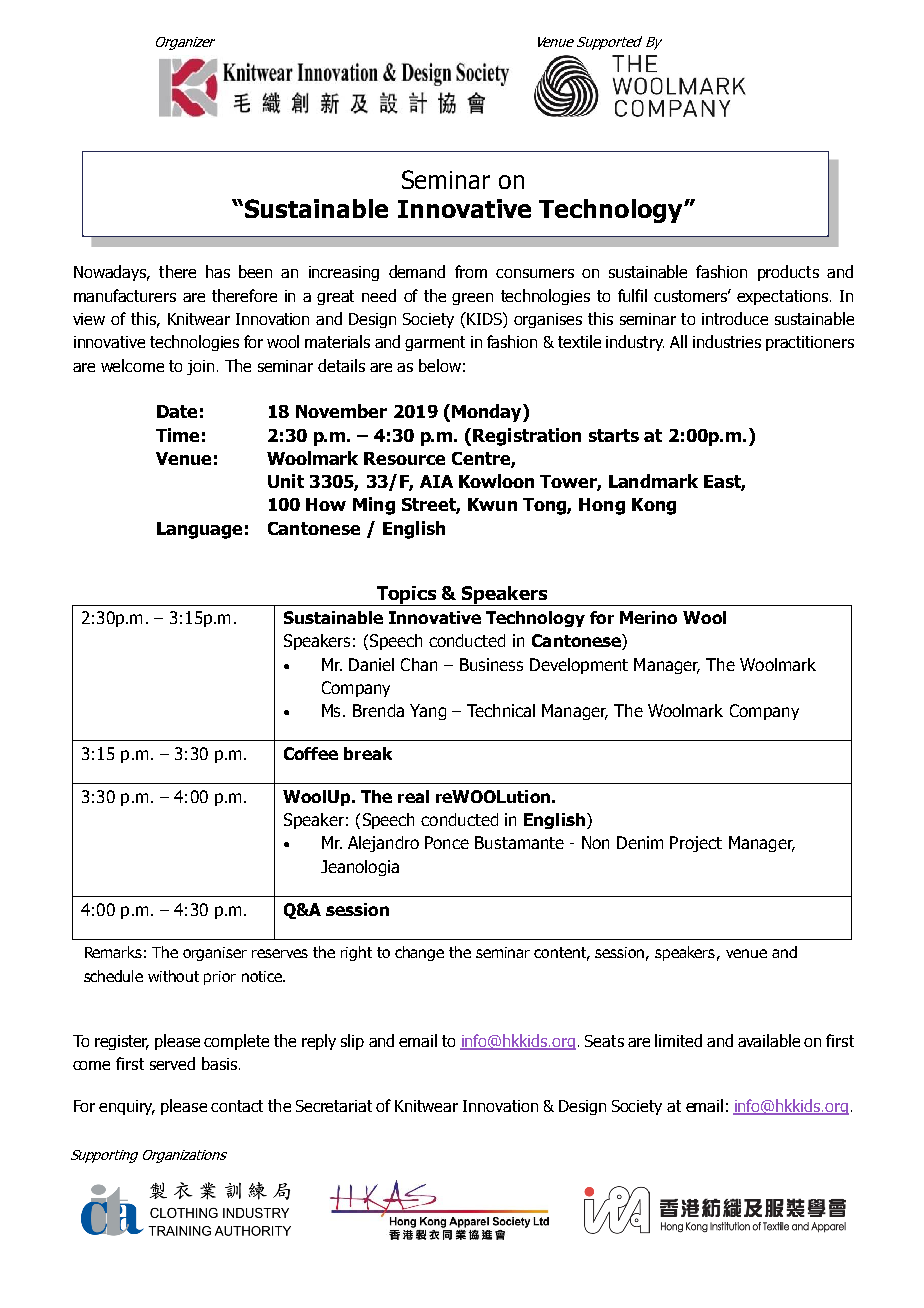 The image size is (924, 1308). I want to click on Unit, so click(286, 481).
